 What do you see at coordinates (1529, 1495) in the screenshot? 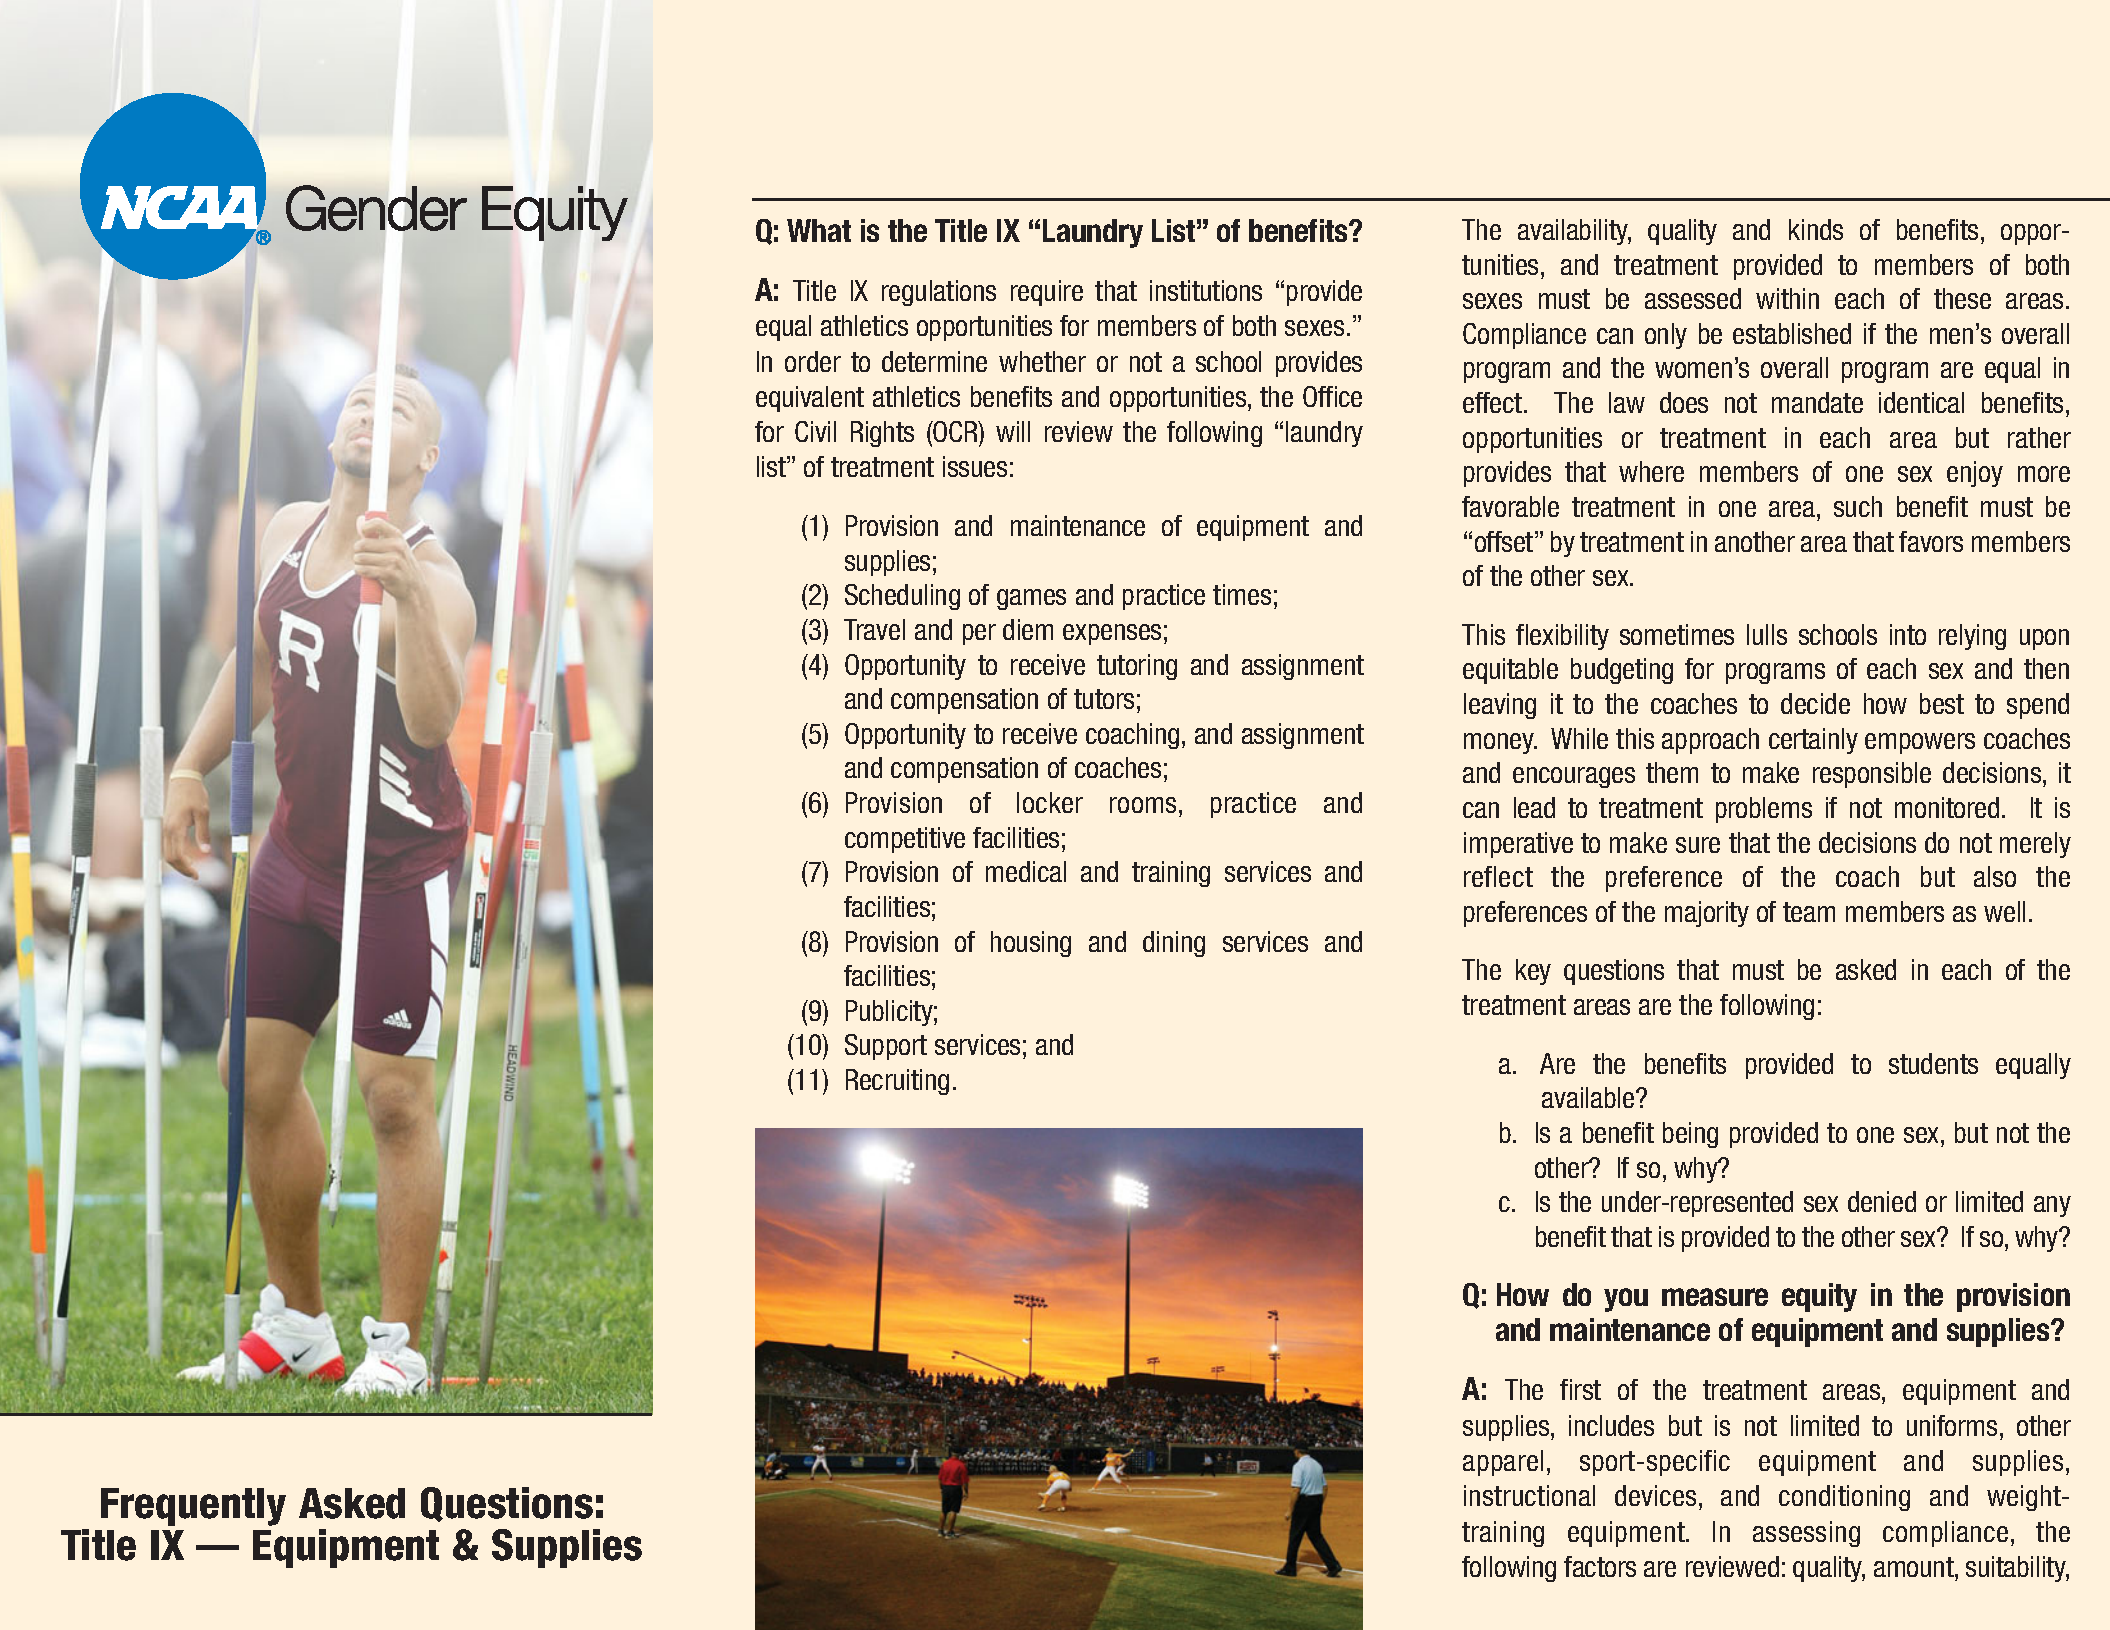
I see `instructional` at bounding box center [1529, 1495].
